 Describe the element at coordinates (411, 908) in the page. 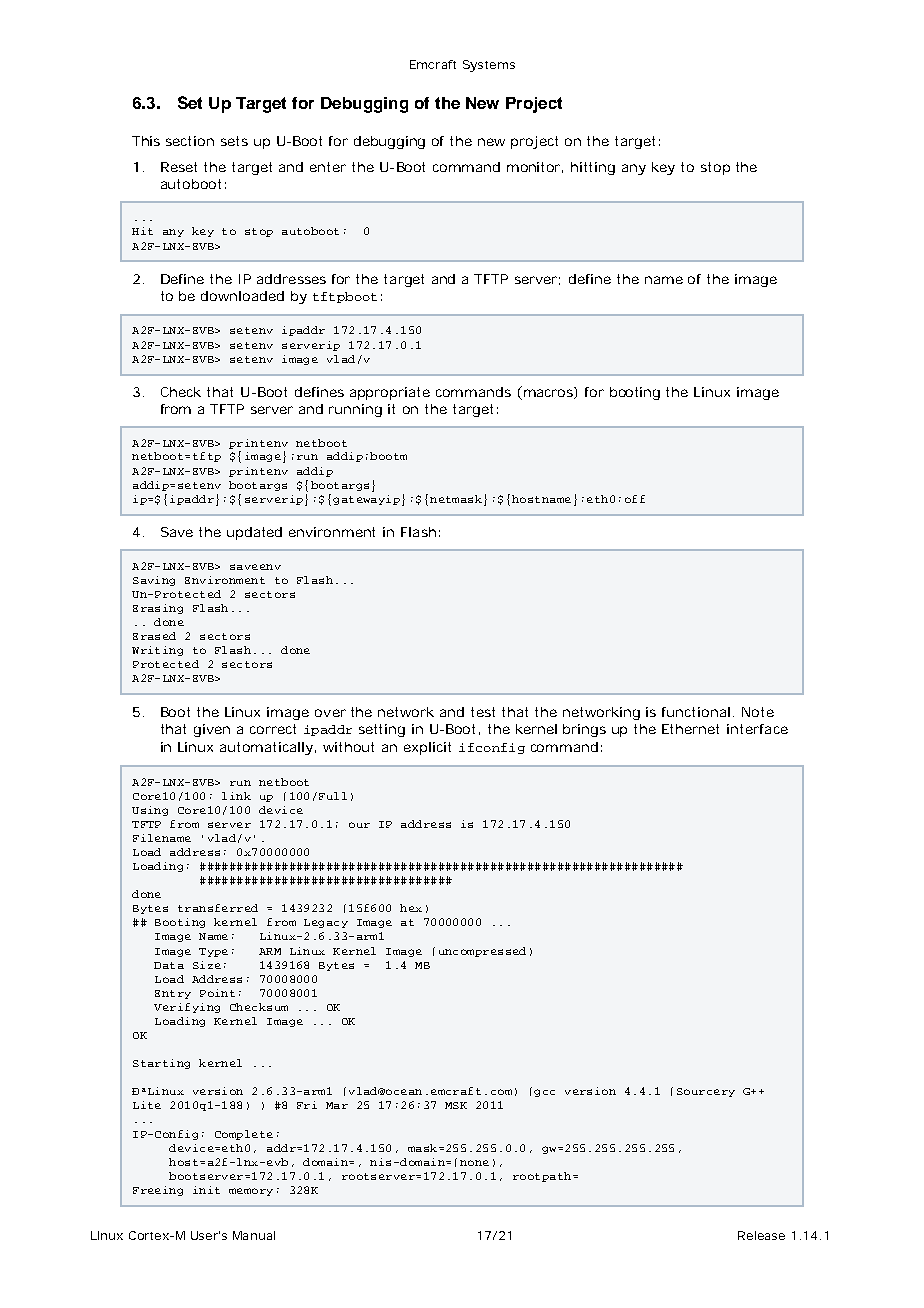

I see `hex` at that location.
